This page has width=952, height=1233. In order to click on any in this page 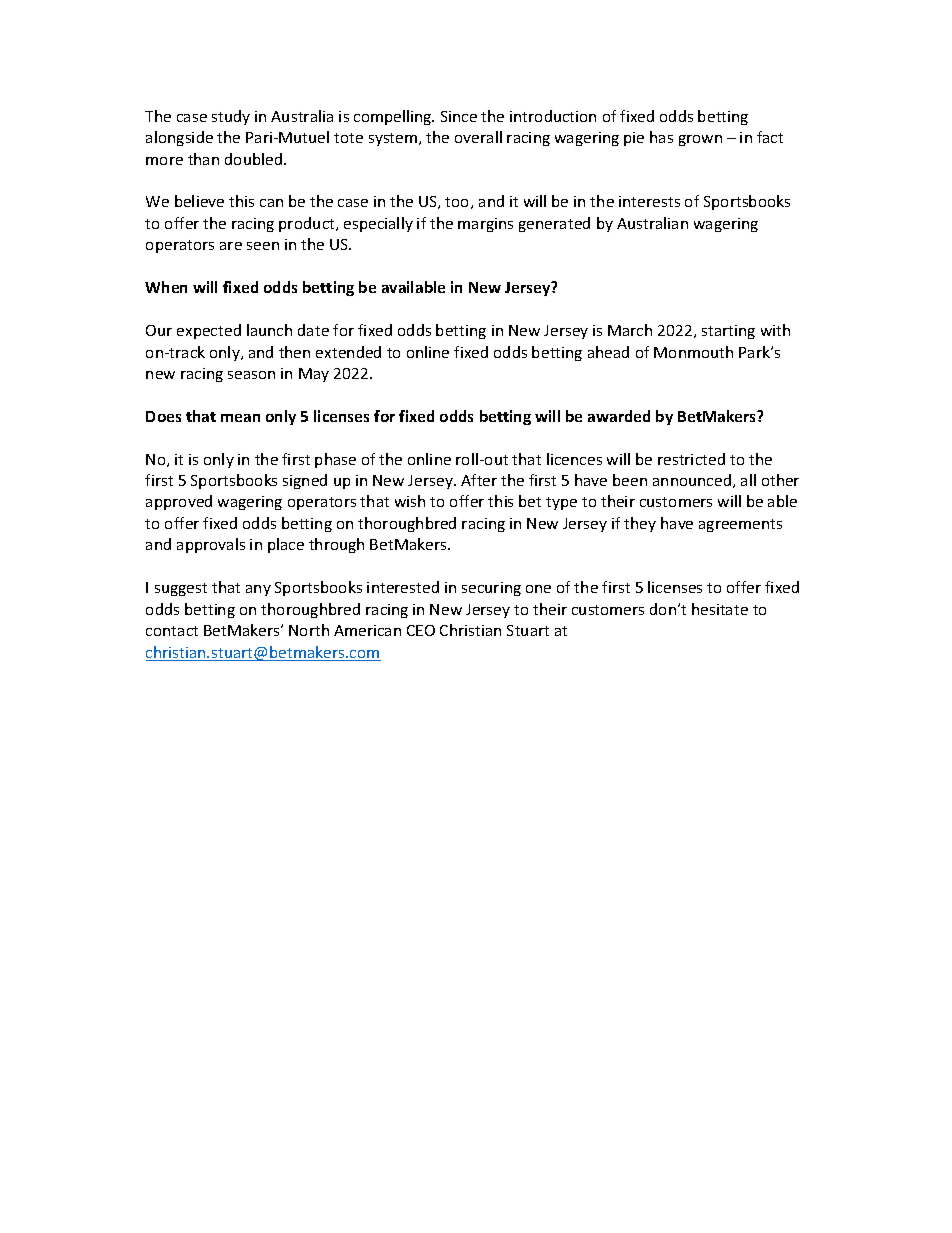, I will do `click(258, 590)`.
